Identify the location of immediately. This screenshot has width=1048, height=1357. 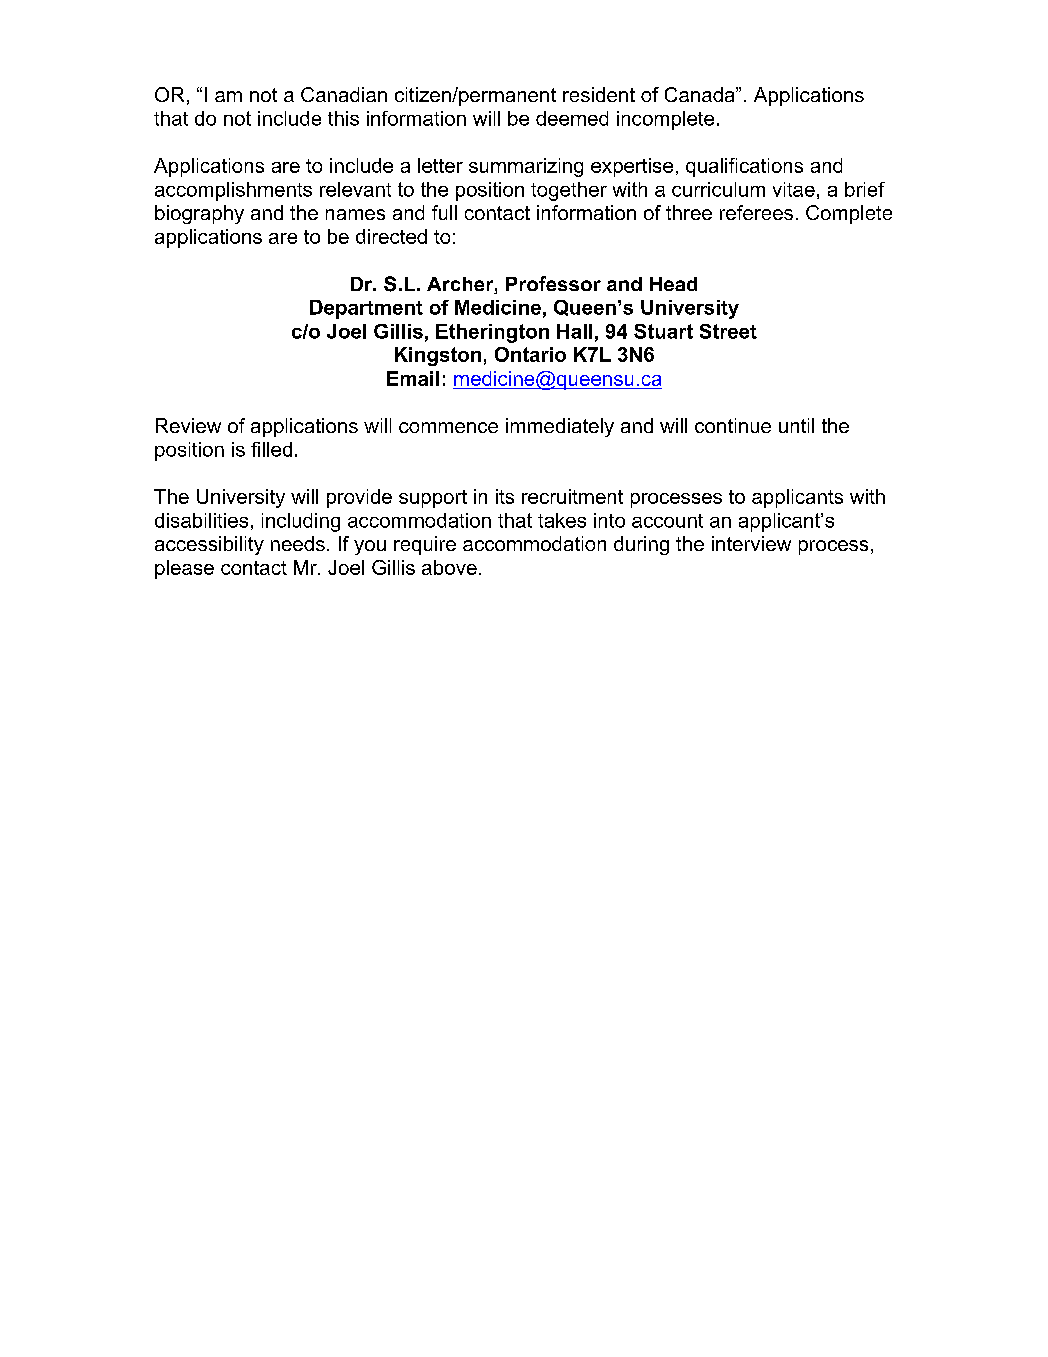
(560, 427).
